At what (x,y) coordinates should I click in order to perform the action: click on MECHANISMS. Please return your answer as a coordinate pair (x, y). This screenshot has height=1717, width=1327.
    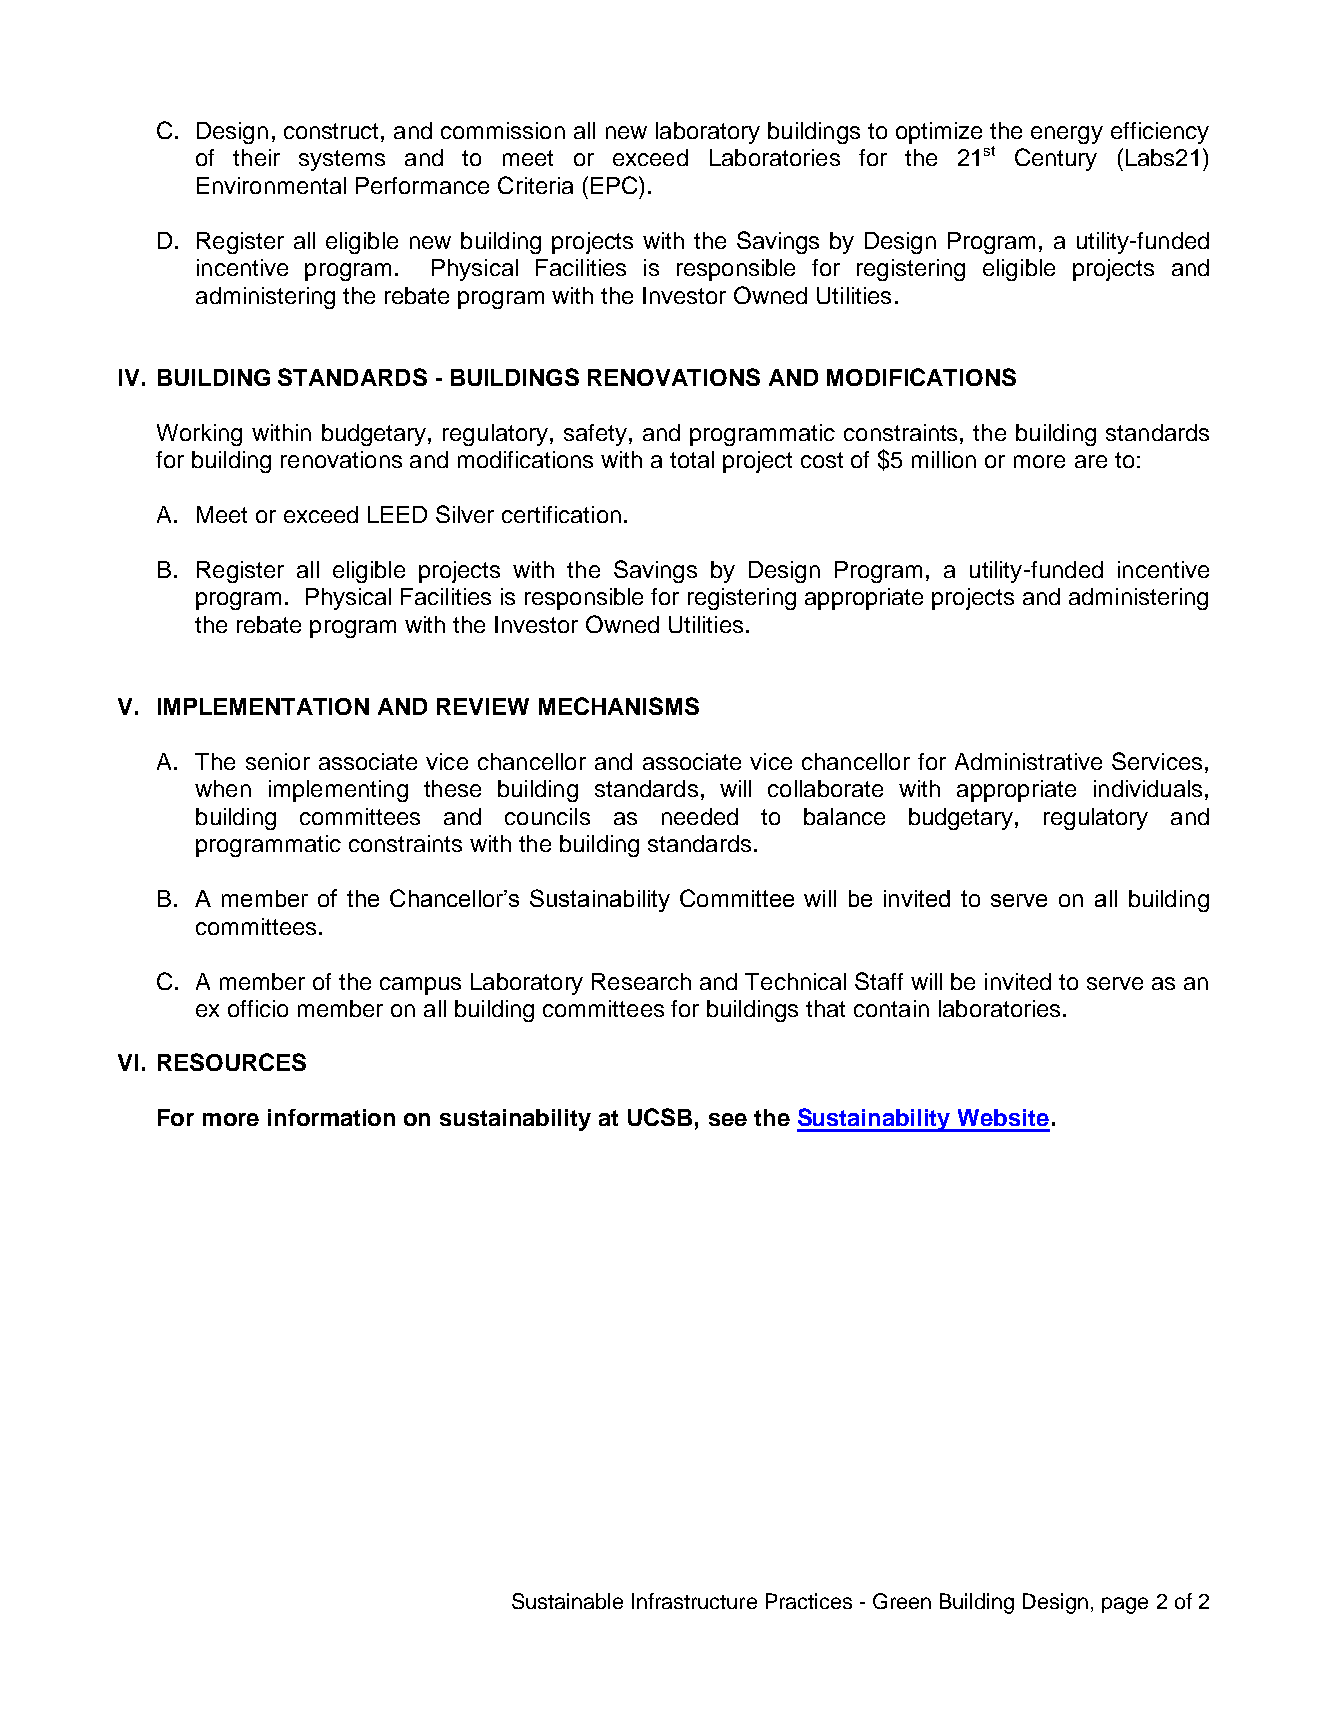
    Looking at the image, I should click on (619, 706).
